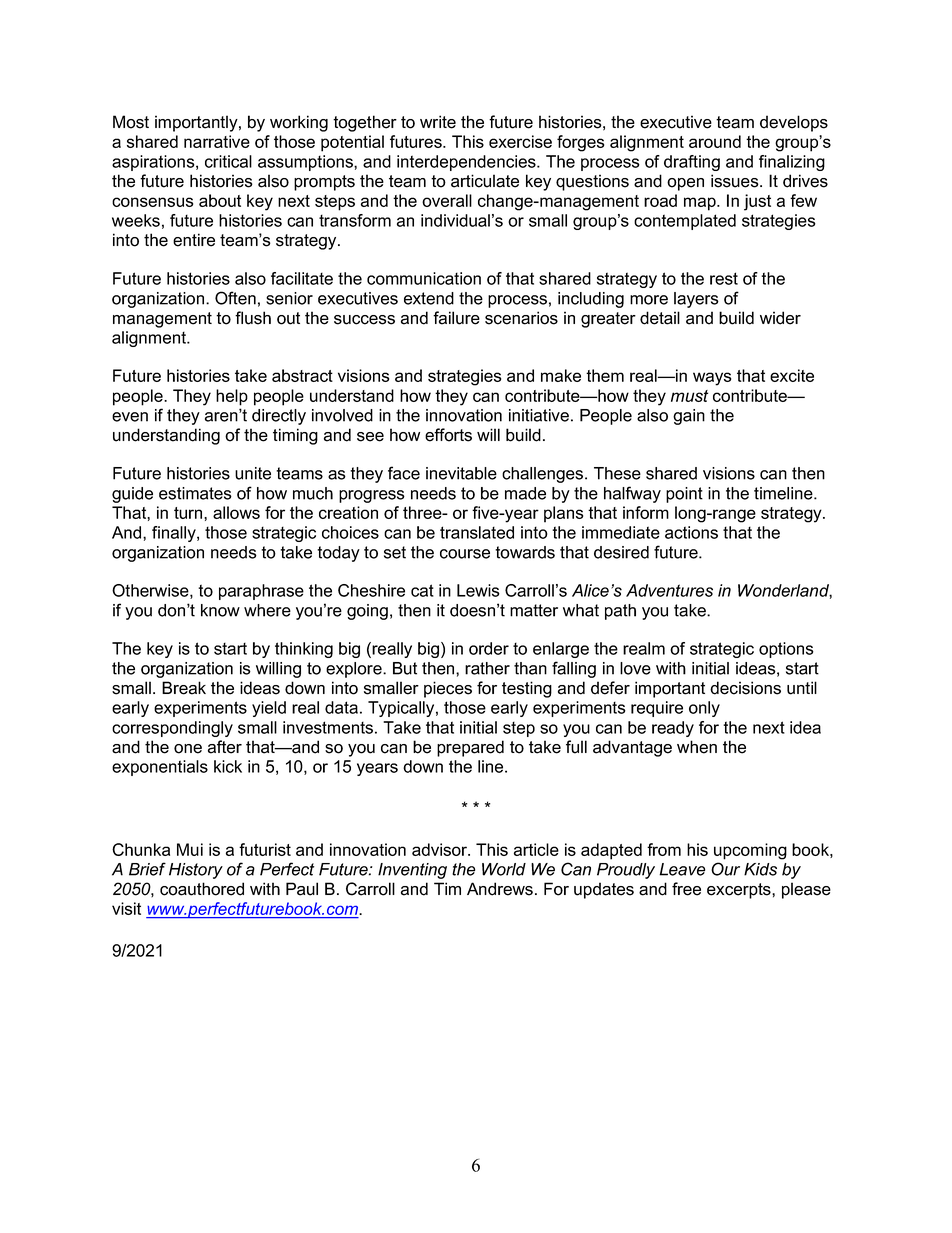  Describe the element at coordinates (202, 889) in the screenshot. I see `coauthored` at that location.
